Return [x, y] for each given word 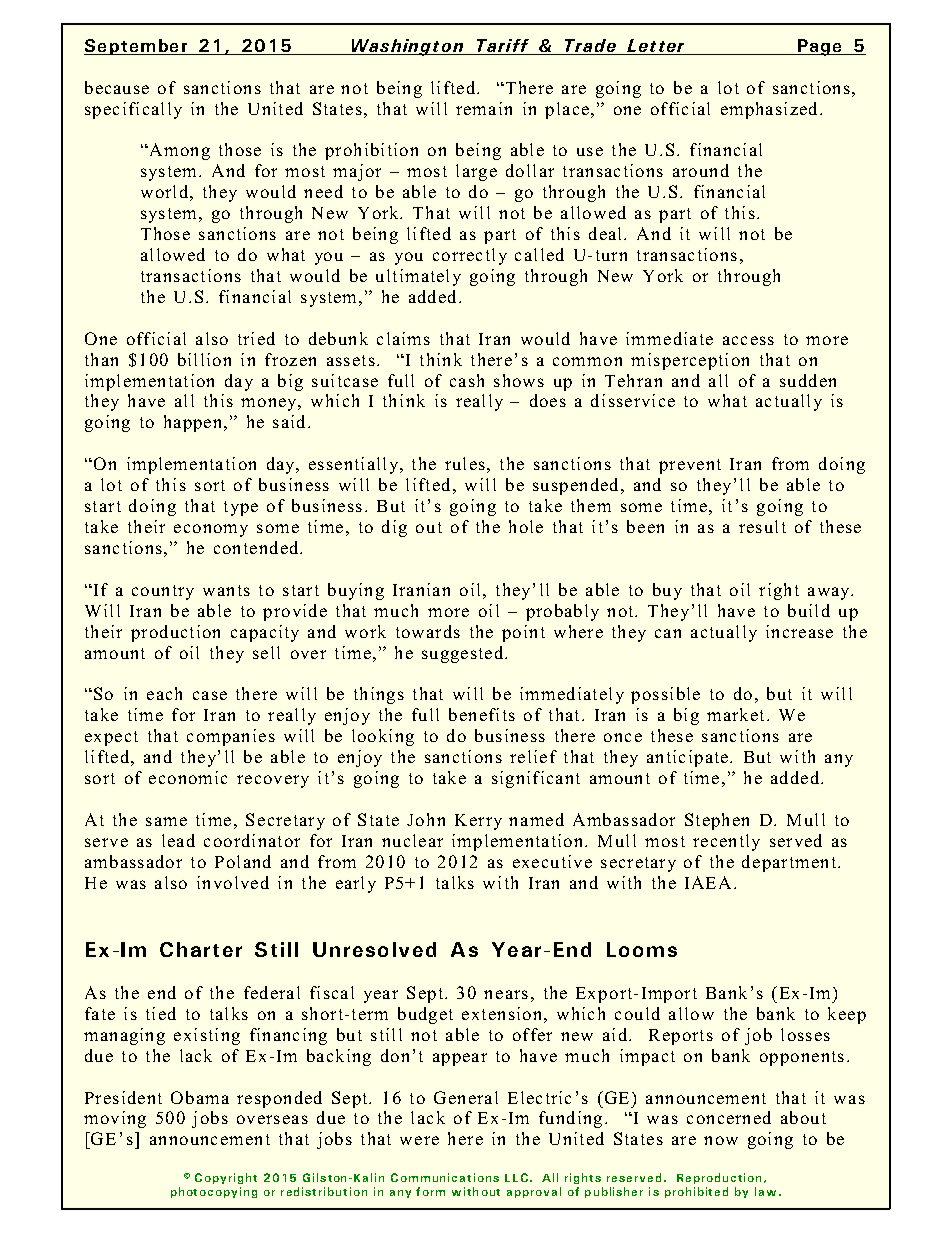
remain [484, 108]
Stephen [717, 821]
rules [465, 463]
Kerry [478, 822]
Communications [445, 1177]
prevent [690, 466]
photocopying [214, 1192]
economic [188, 777]
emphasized [769, 110]
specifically [133, 110]
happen [194, 423]
